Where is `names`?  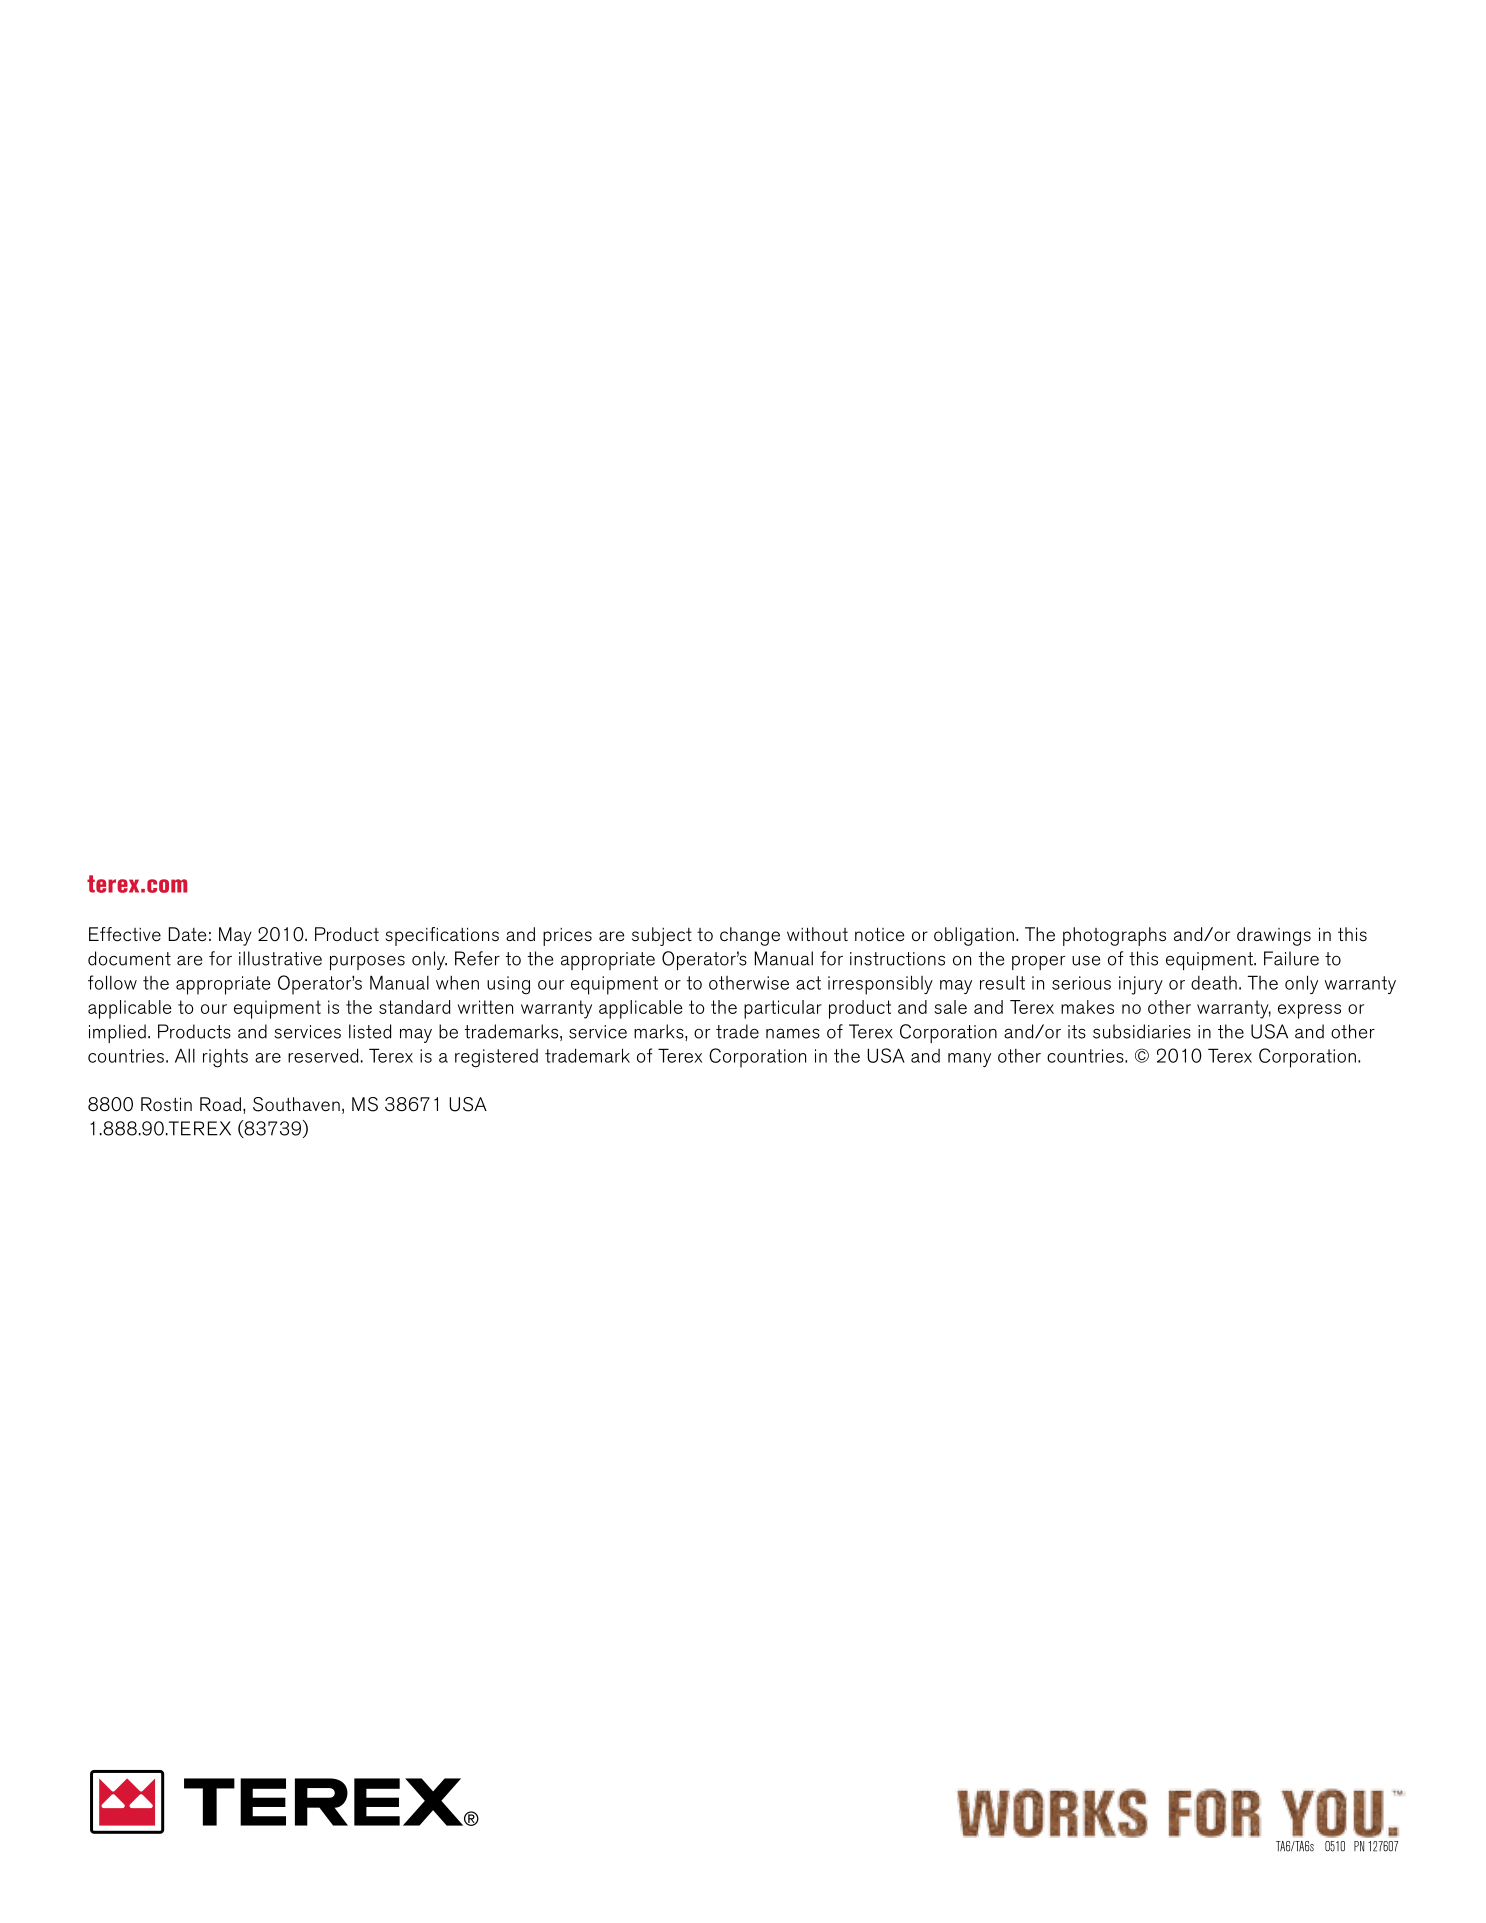 names is located at coordinates (793, 1033).
